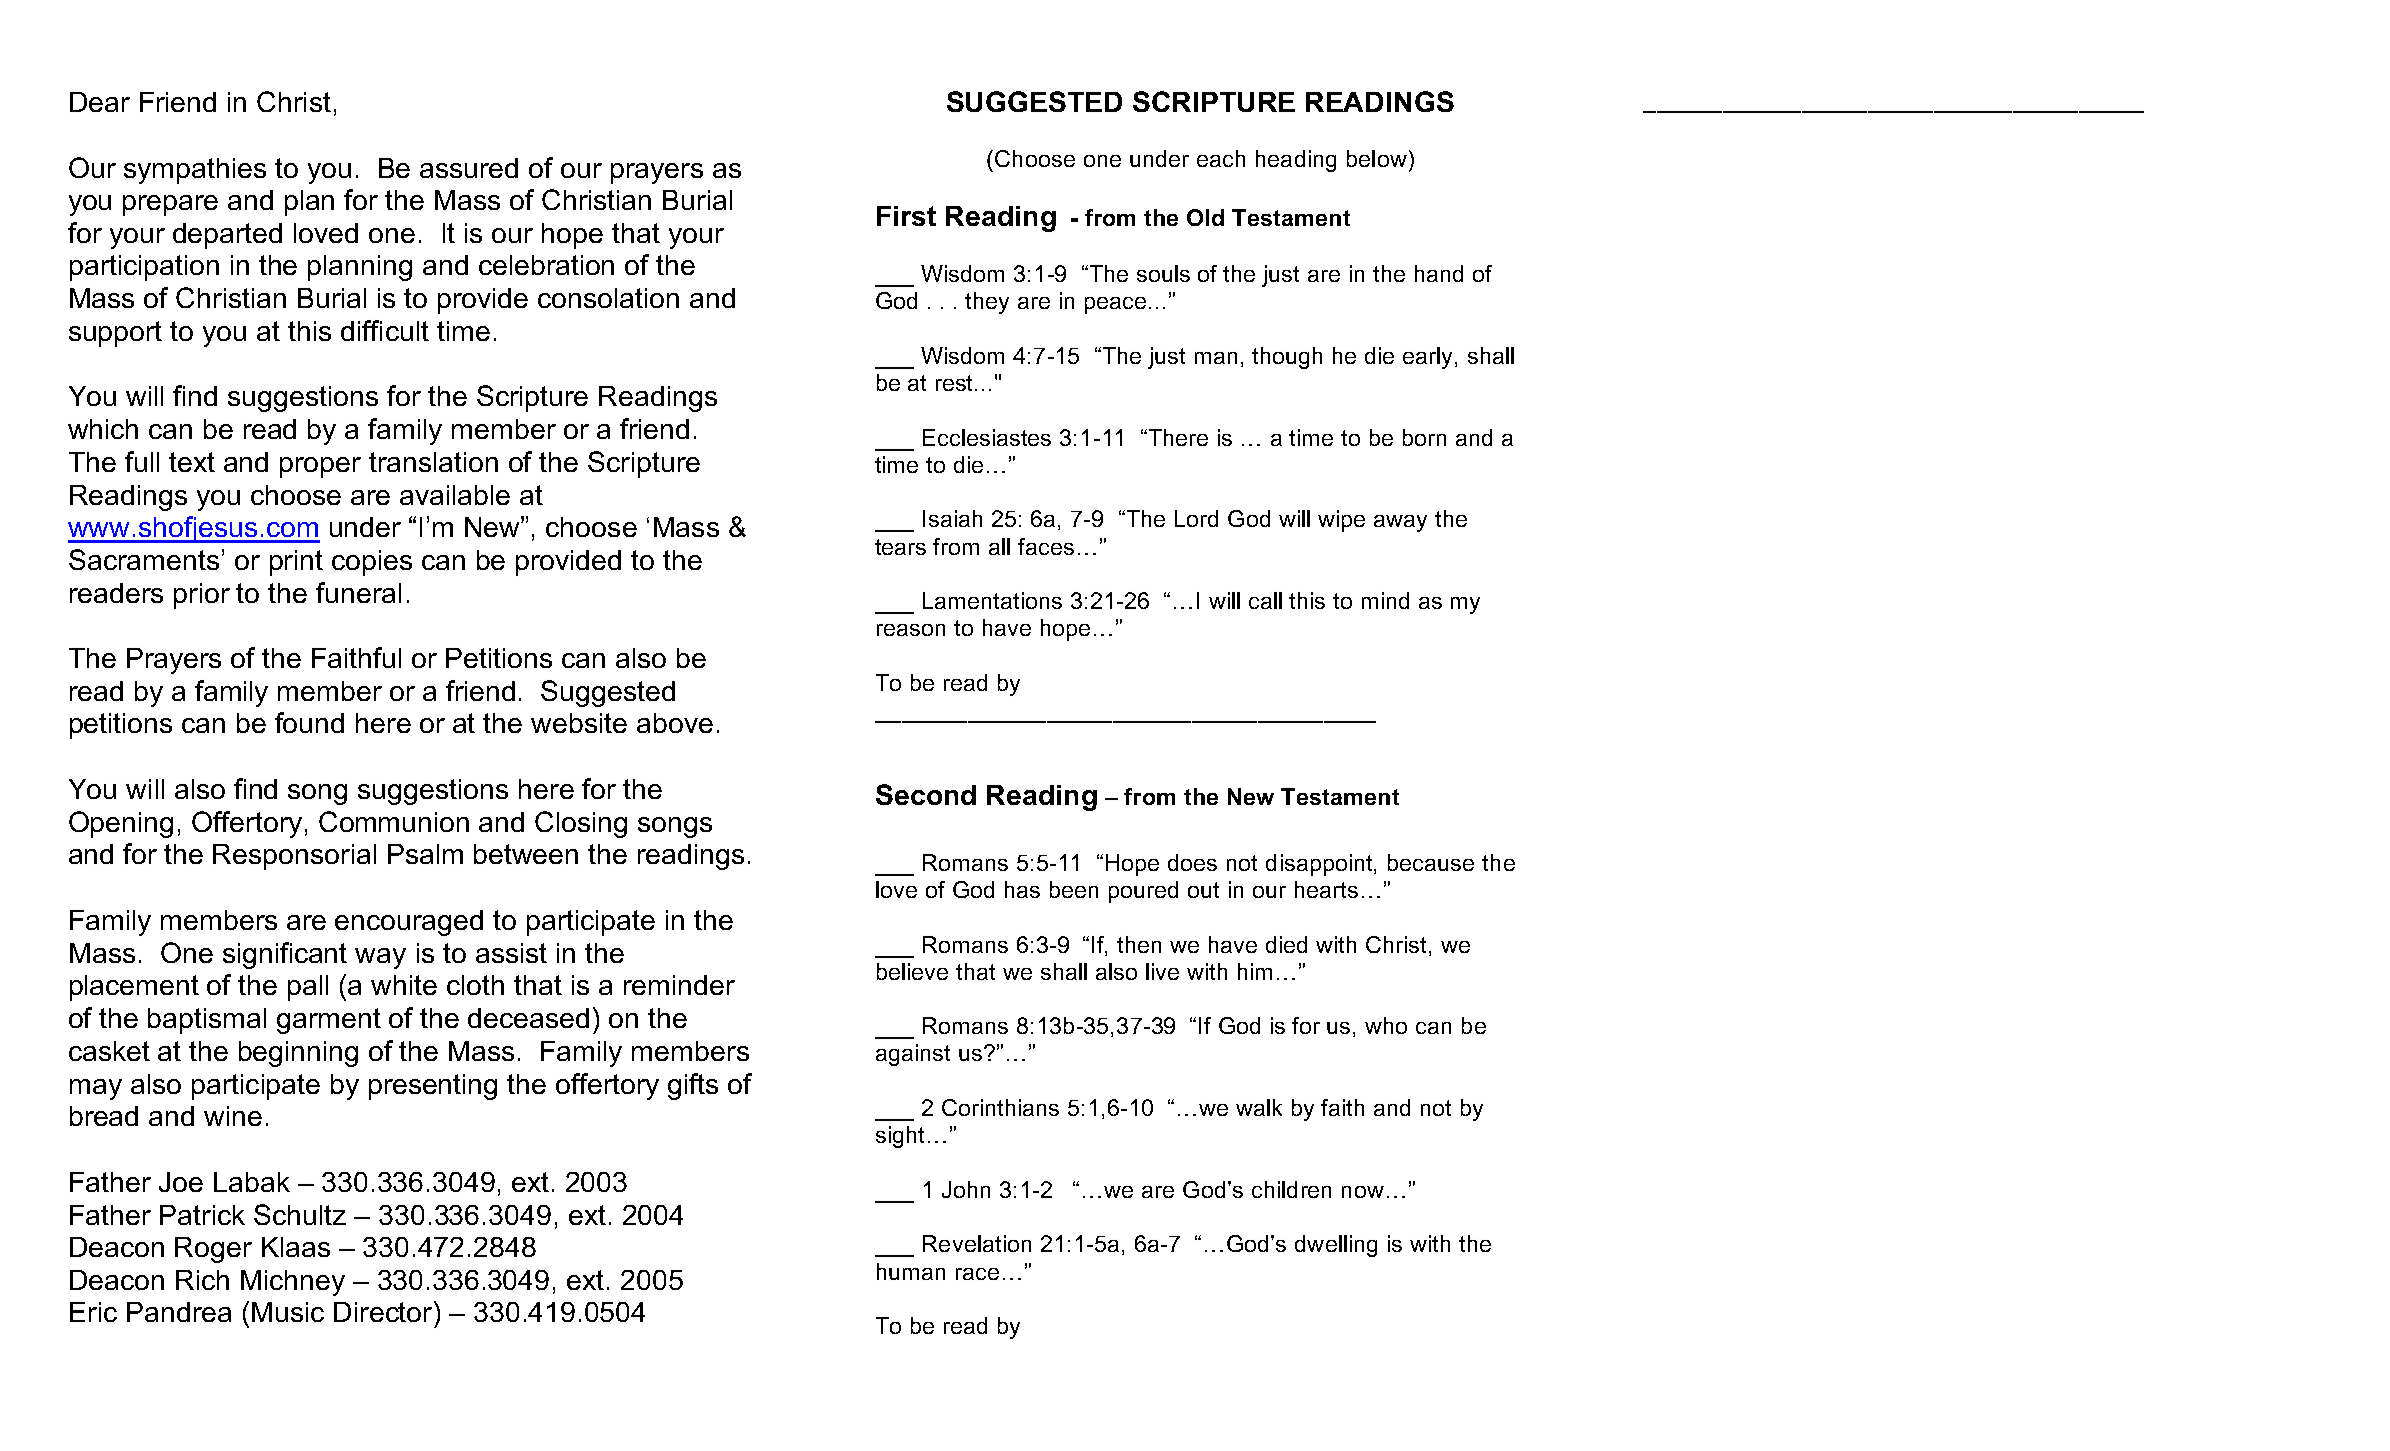  What do you see at coordinates (195, 171) in the document?
I see `sympathies` at bounding box center [195, 171].
